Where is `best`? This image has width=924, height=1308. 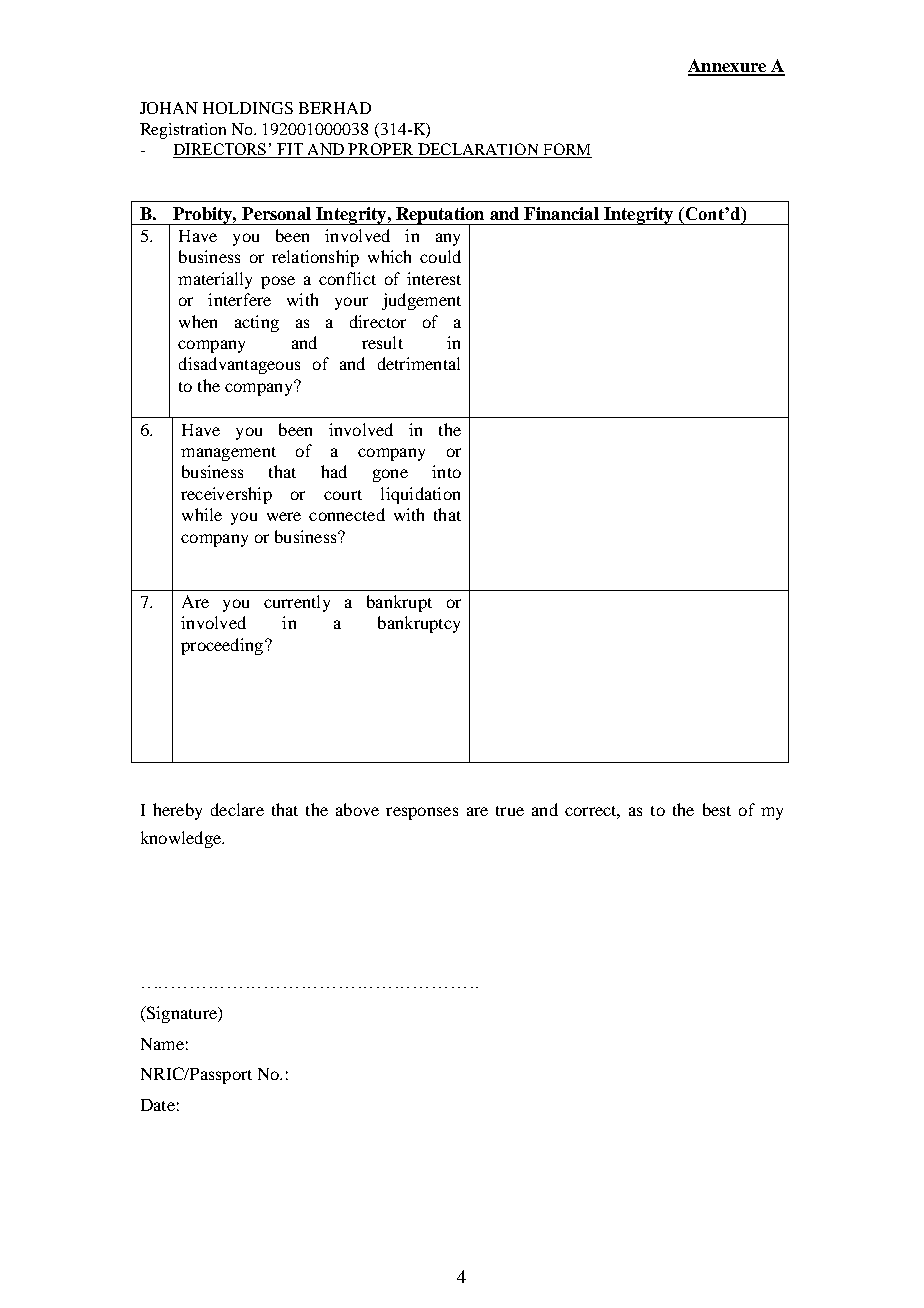
best is located at coordinates (717, 809).
